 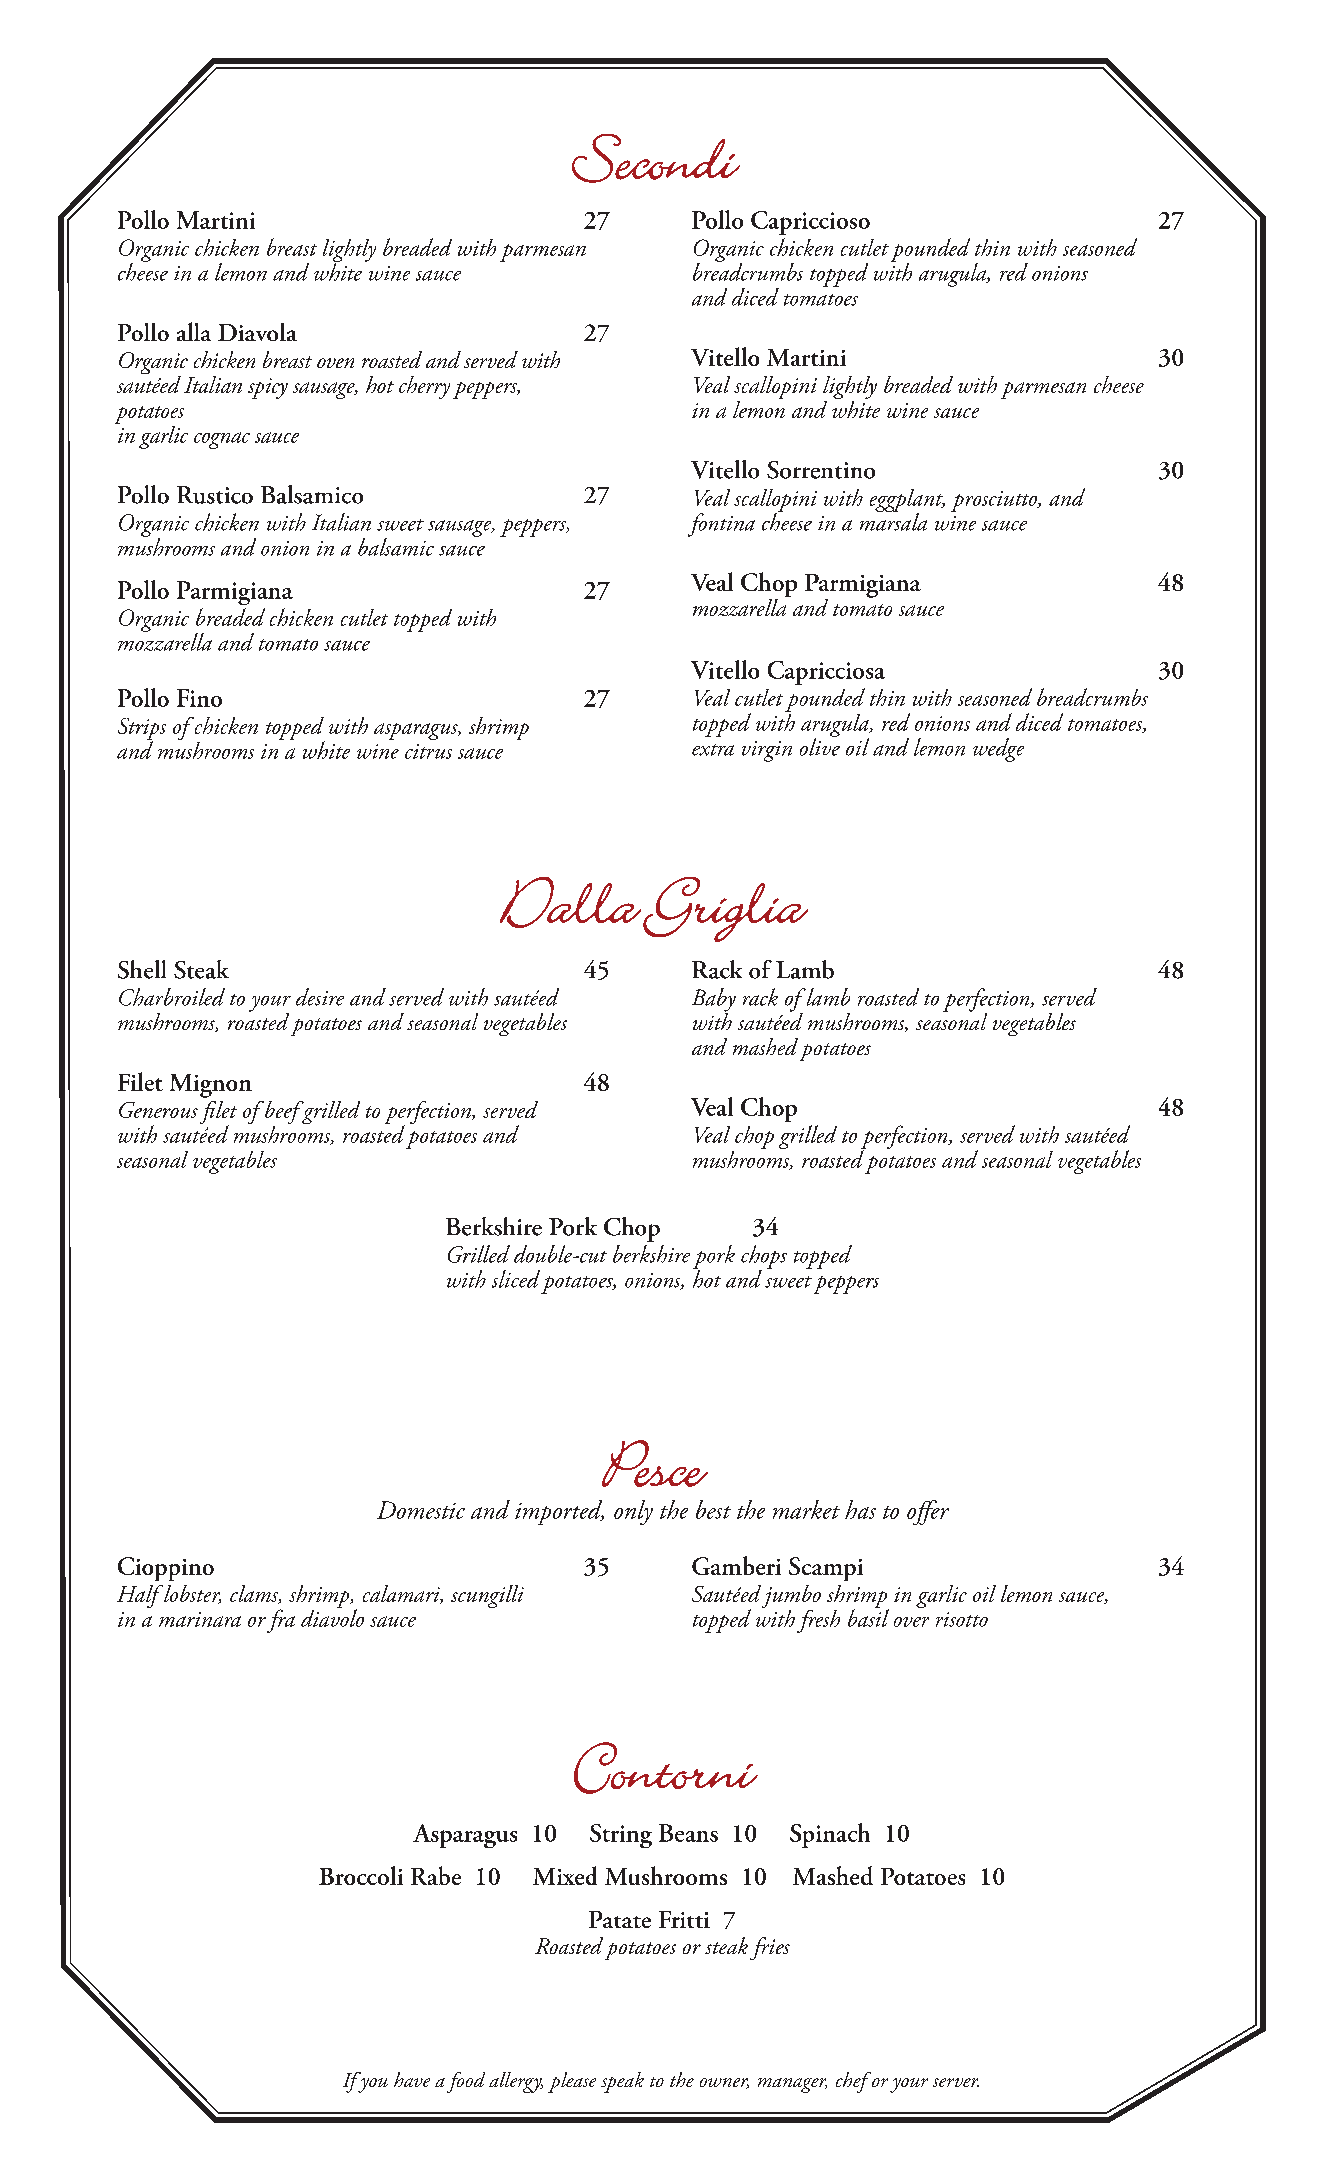 What do you see at coordinates (172, 997) in the page?
I see `Charbroiled` at bounding box center [172, 997].
